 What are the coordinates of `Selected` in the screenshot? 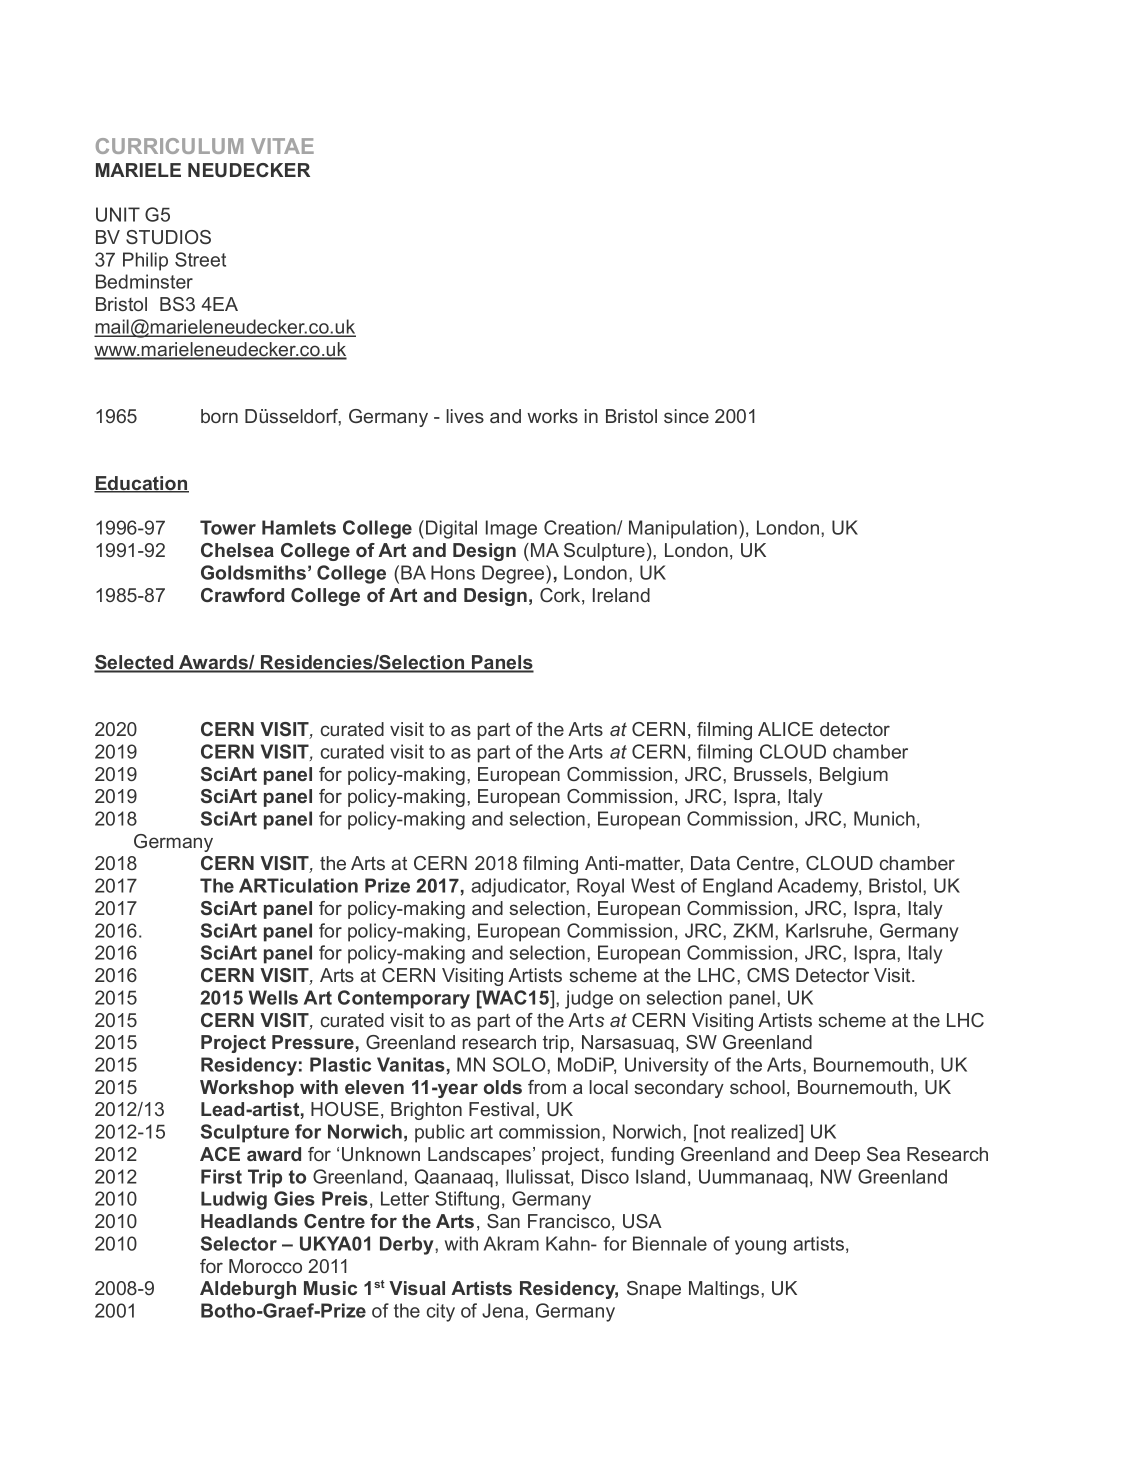 It's located at (135, 663).
